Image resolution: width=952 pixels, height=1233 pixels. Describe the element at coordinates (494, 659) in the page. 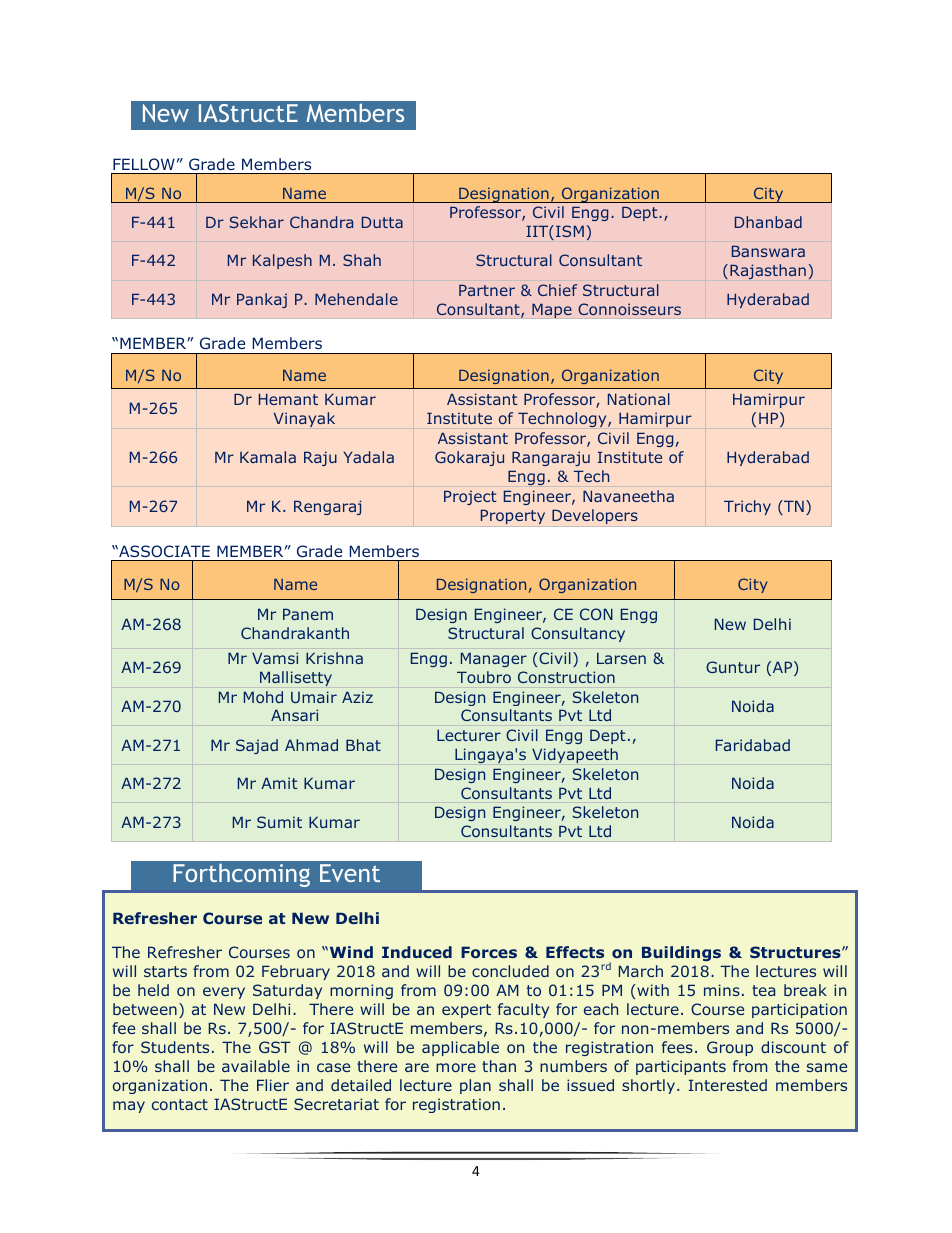

I see `Manager` at that location.
